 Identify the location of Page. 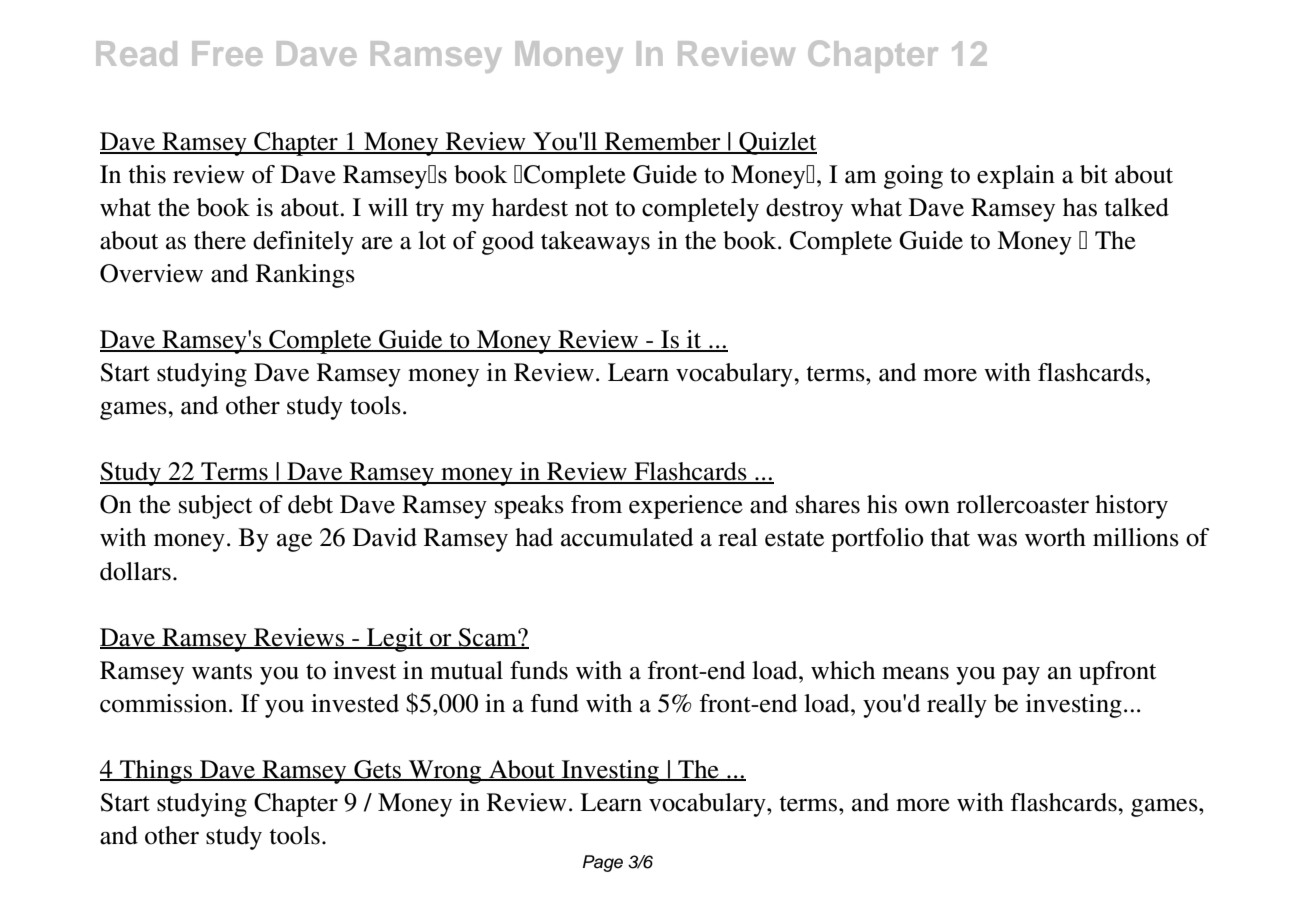
(603, 863).
